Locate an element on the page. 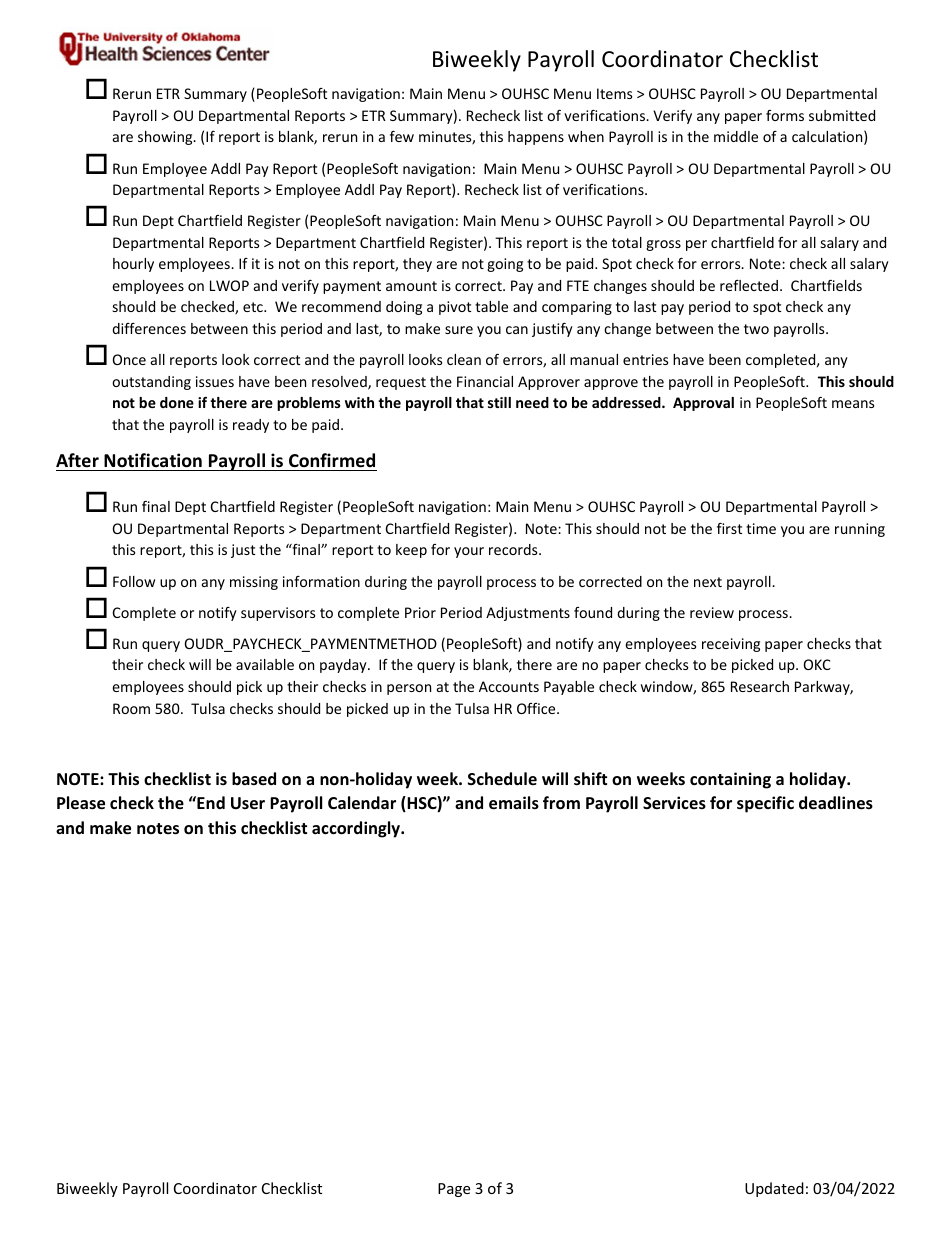  showing is located at coordinates (166, 138).
